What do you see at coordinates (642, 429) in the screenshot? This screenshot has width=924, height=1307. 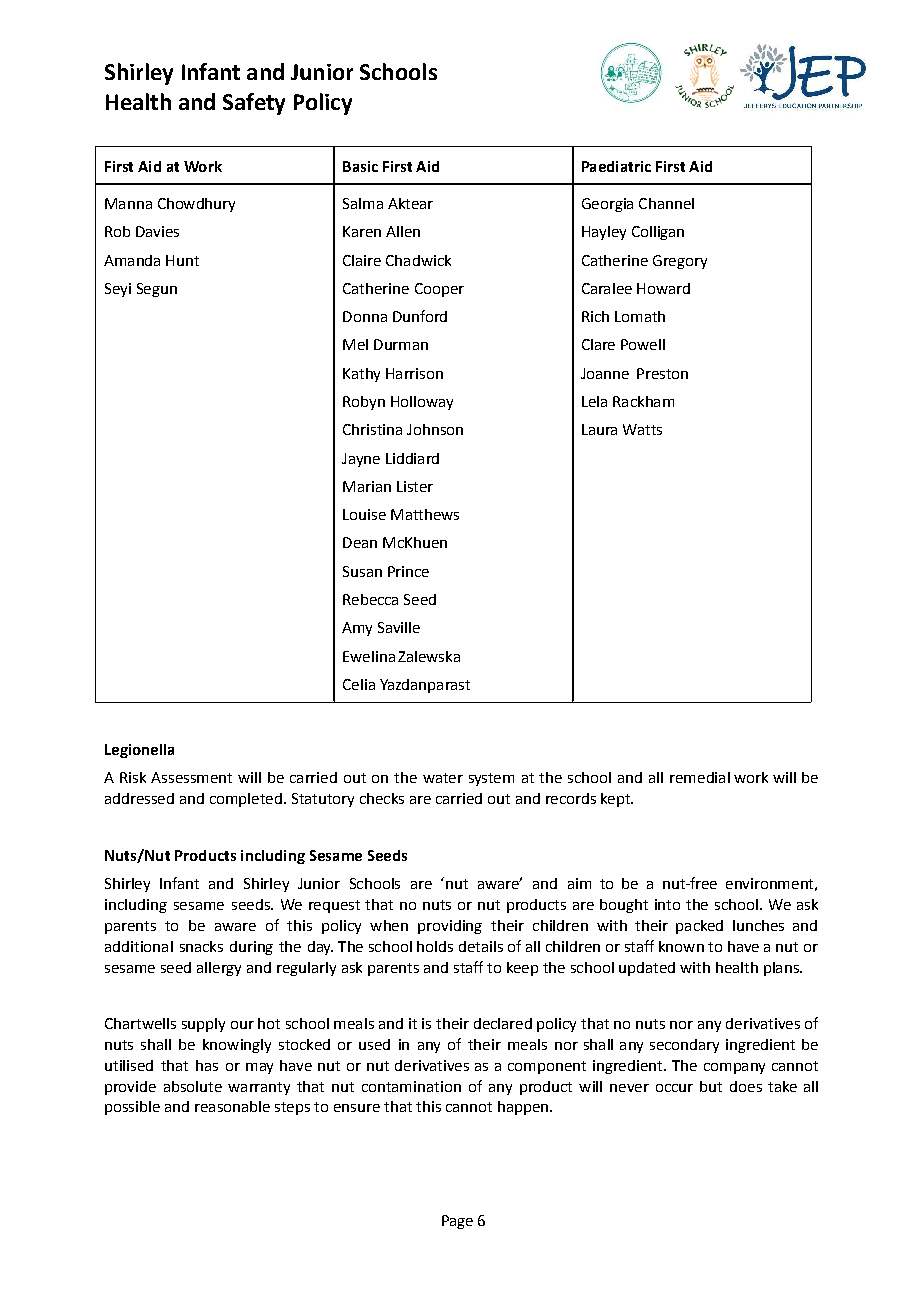 I see `Watts` at bounding box center [642, 429].
